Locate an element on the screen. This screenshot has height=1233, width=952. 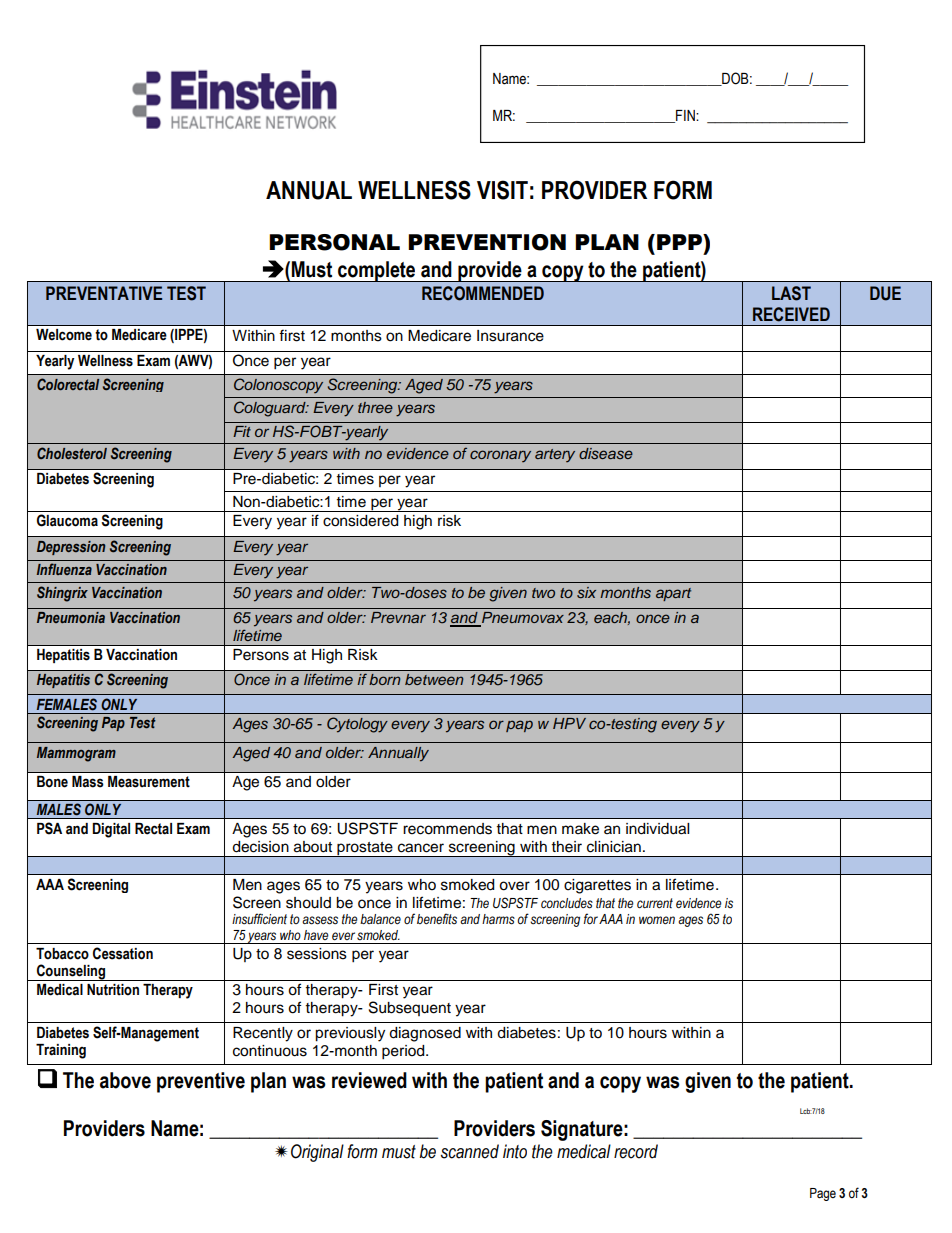
PREVENTATIVE is located at coordinates (104, 293).
